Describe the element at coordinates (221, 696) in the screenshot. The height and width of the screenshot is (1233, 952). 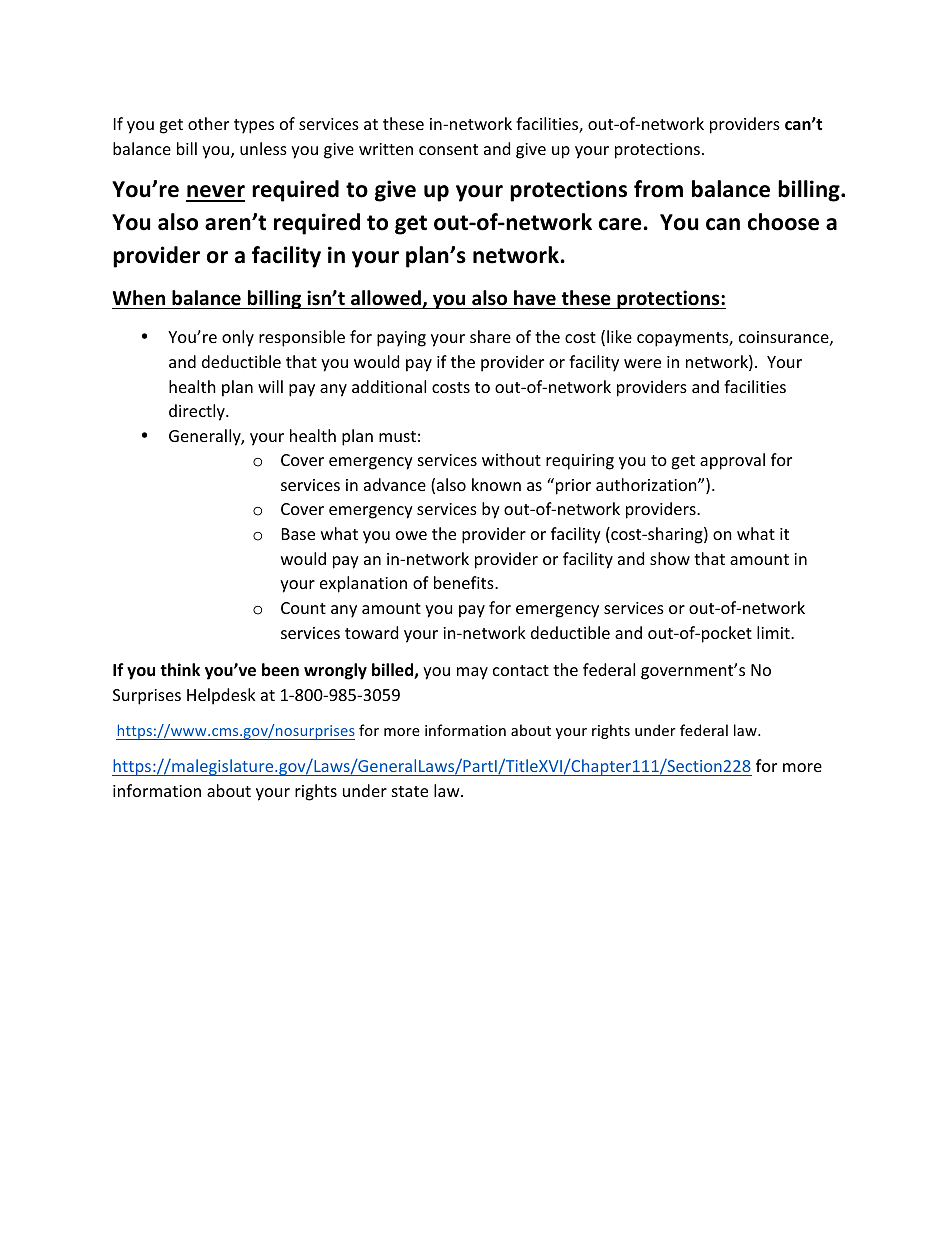
I see `Helpdesk` at that location.
